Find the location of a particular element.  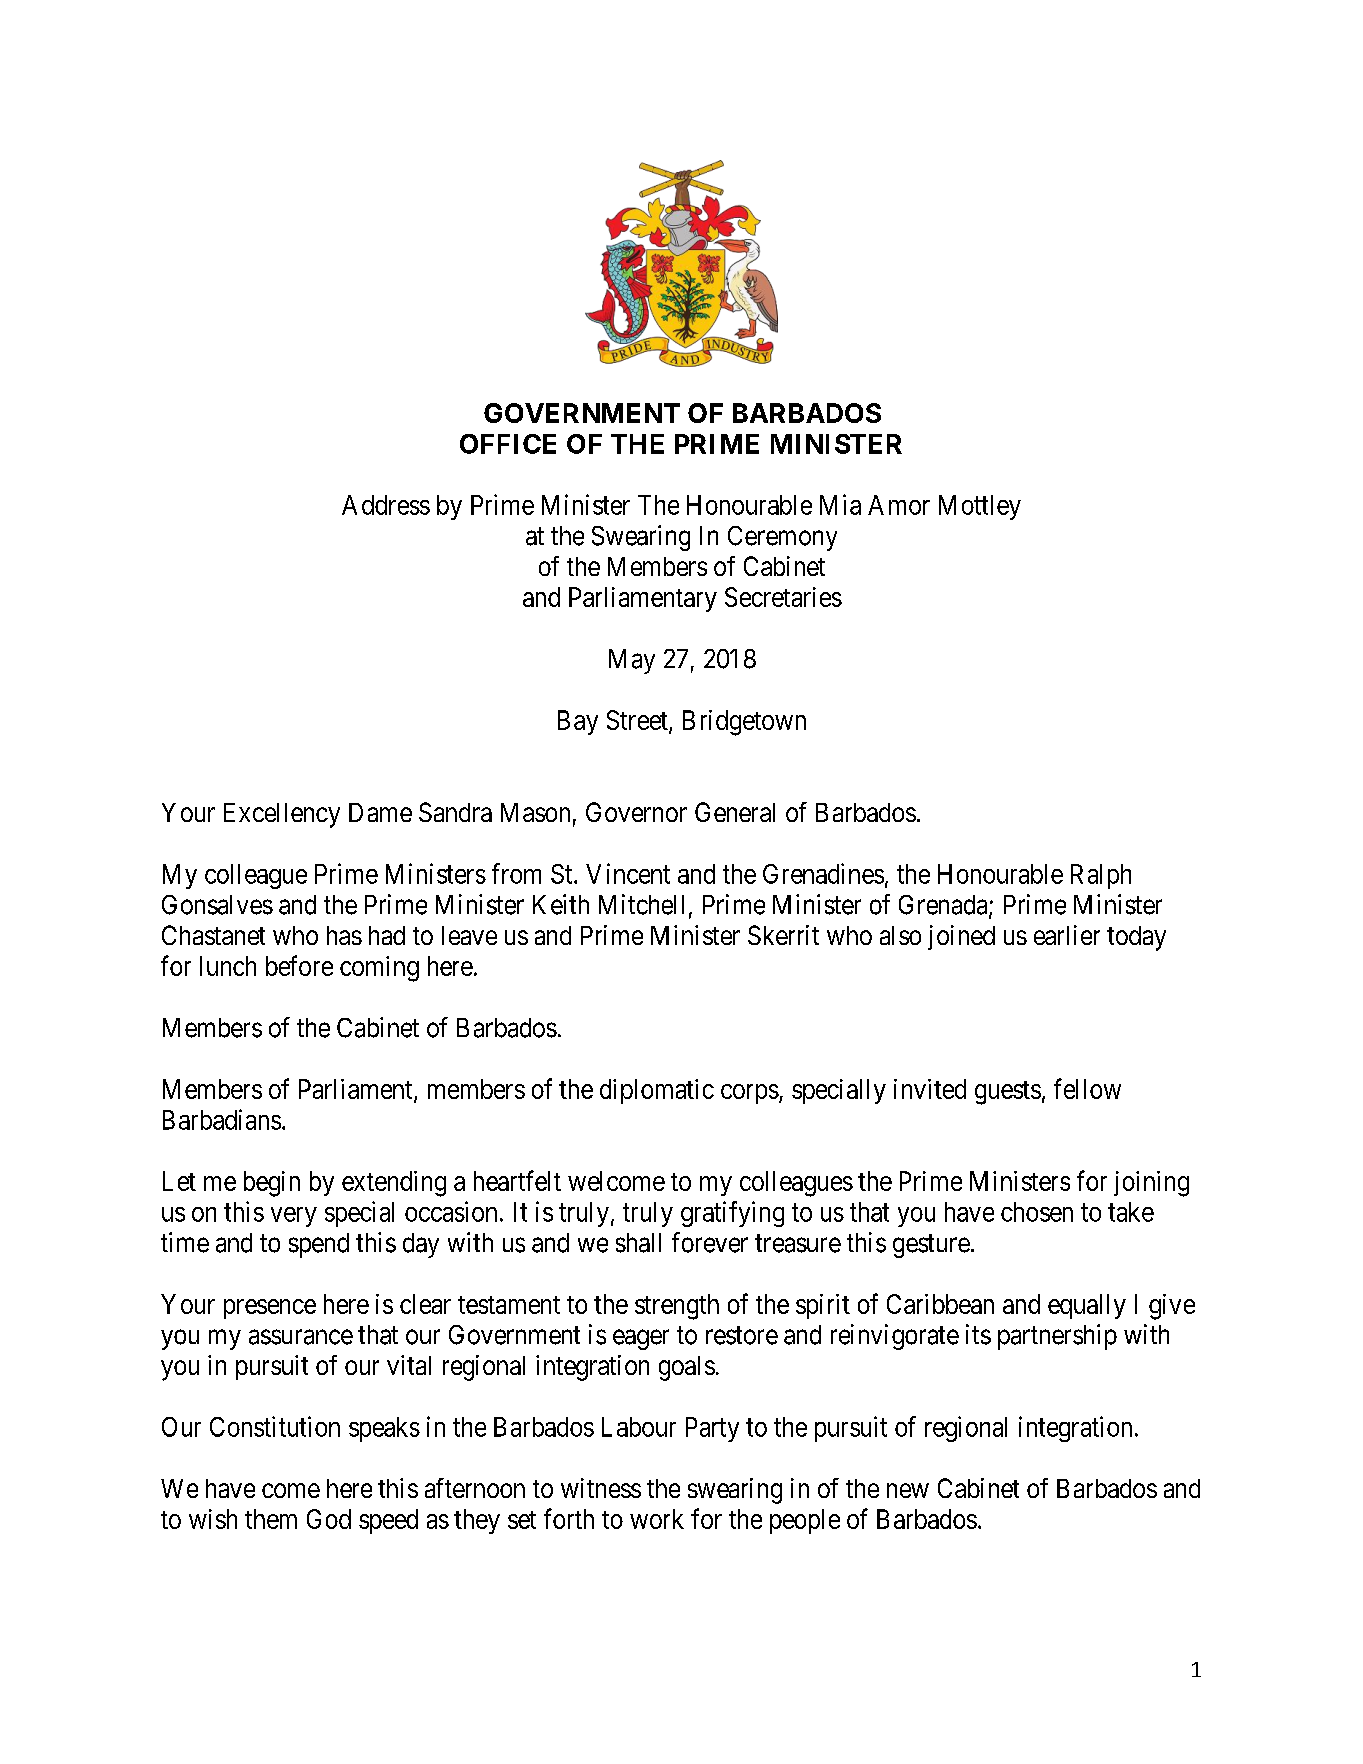

Ceremony is located at coordinates (782, 538).
